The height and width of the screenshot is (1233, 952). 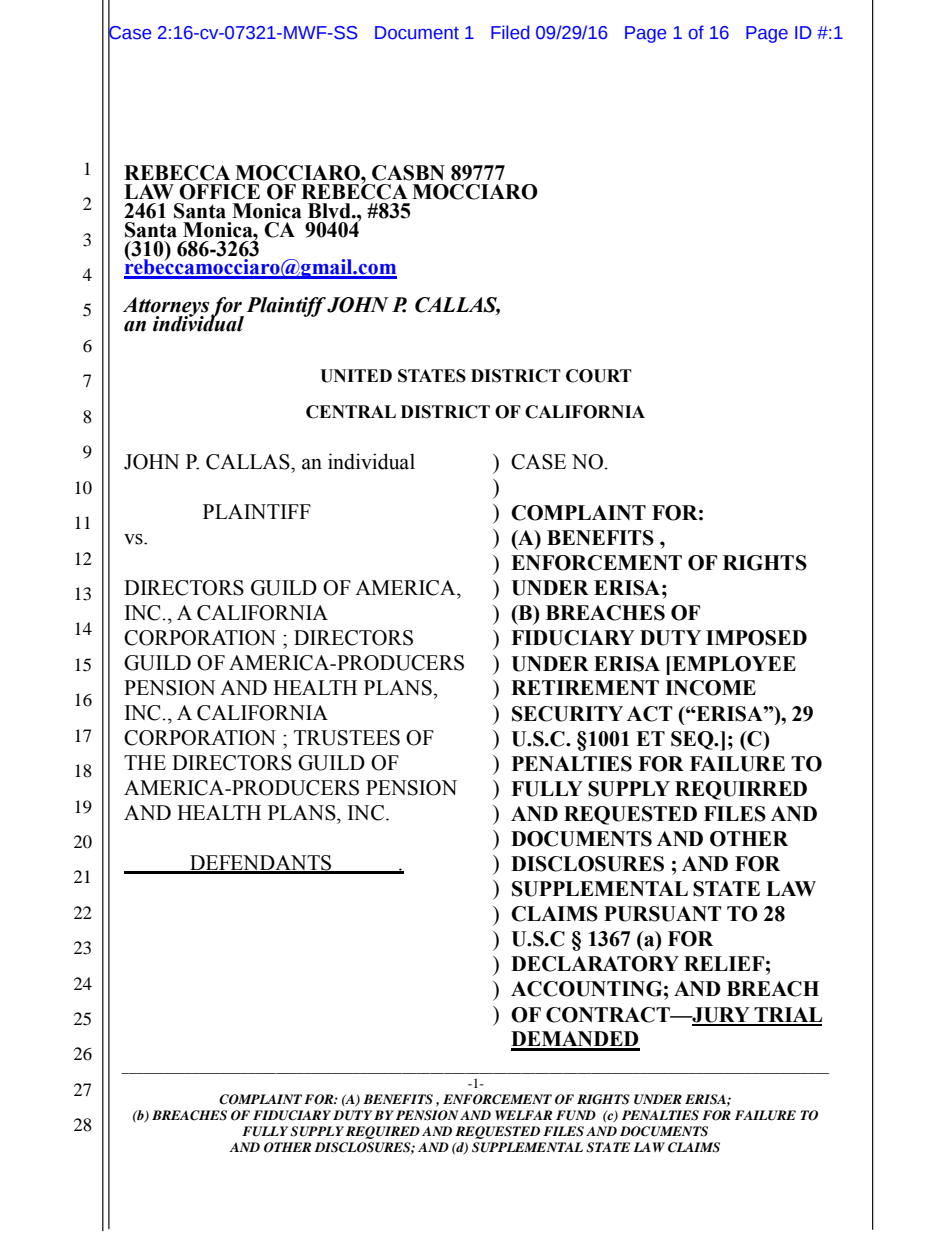 What do you see at coordinates (261, 864) in the screenshot?
I see `DEFENDANTS` at bounding box center [261, 864].
